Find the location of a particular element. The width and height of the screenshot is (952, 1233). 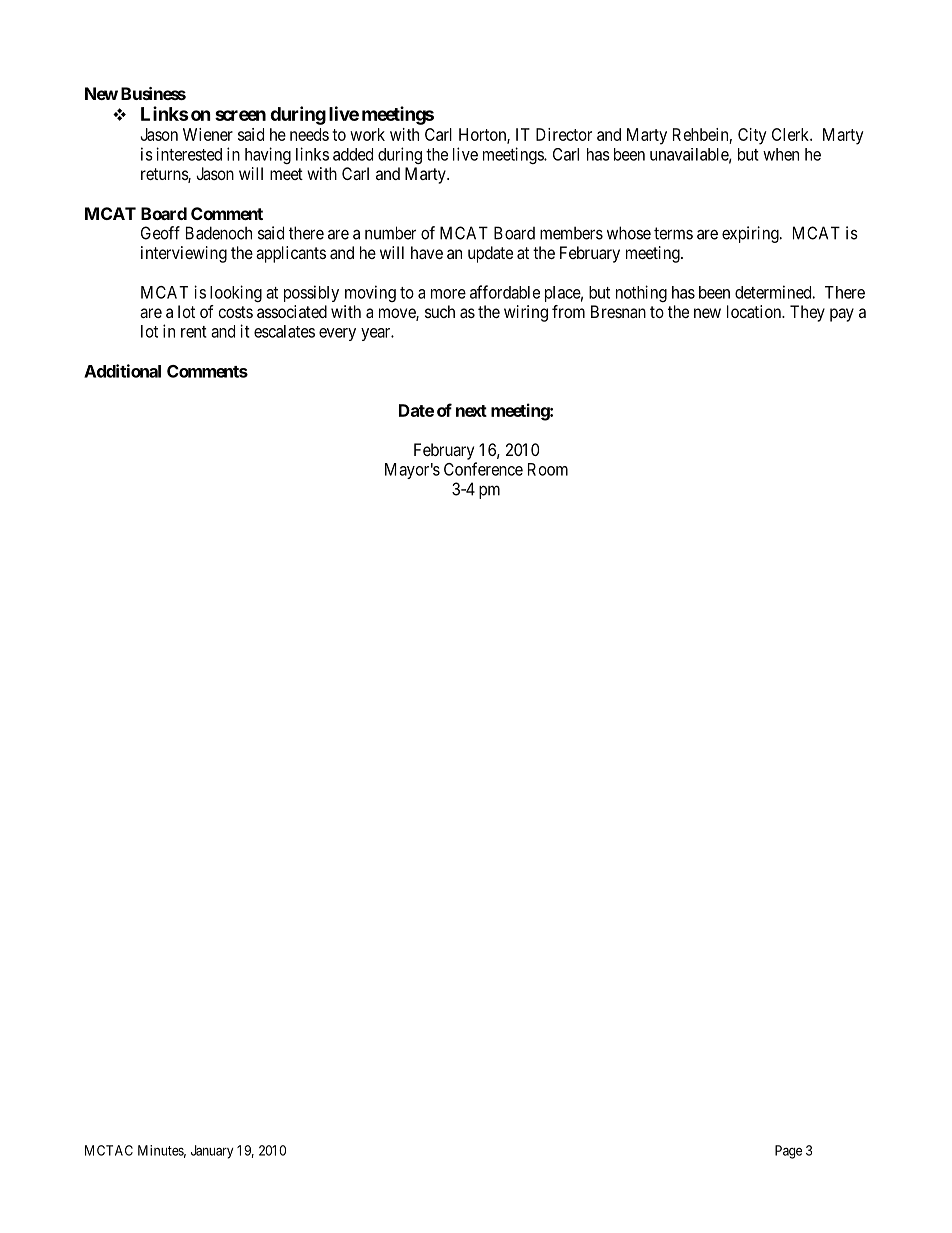

They is located at coordinates (807, 313).
